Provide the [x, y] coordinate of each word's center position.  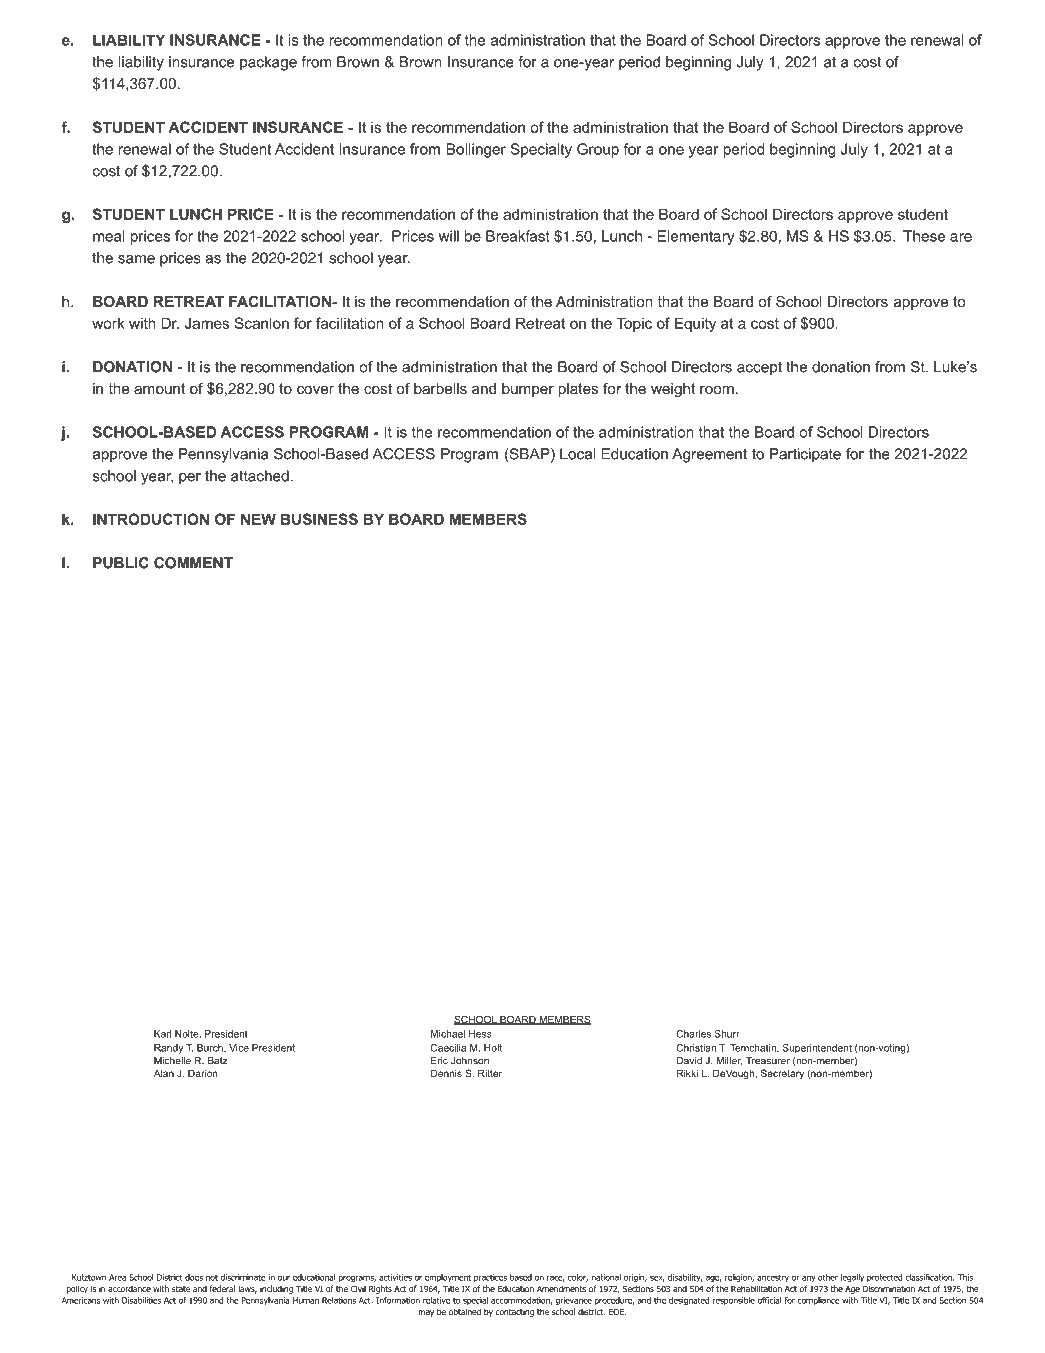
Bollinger [476, 150]
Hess [480, 1034]
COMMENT [193, 563]
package [268, 63]
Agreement [709, 455]
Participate [805, 455]
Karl [162, 1034]
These [924, 236]
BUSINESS [319, 519]
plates [578, 390]
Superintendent [817, 1049]
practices [490, 1278]
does [194, 1277]
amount [159, 388]
